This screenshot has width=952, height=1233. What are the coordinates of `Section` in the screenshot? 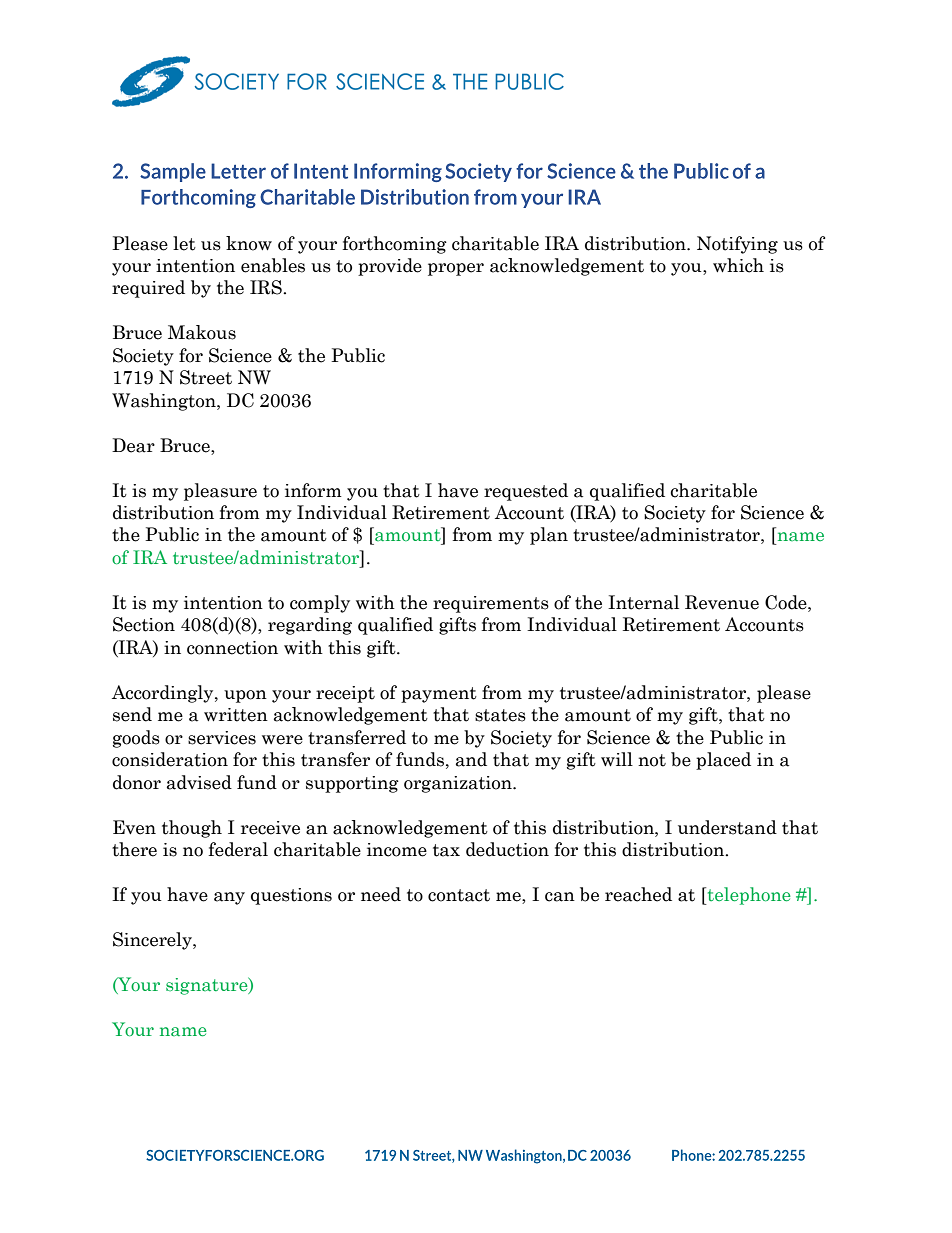 It's located at (144, 624).
